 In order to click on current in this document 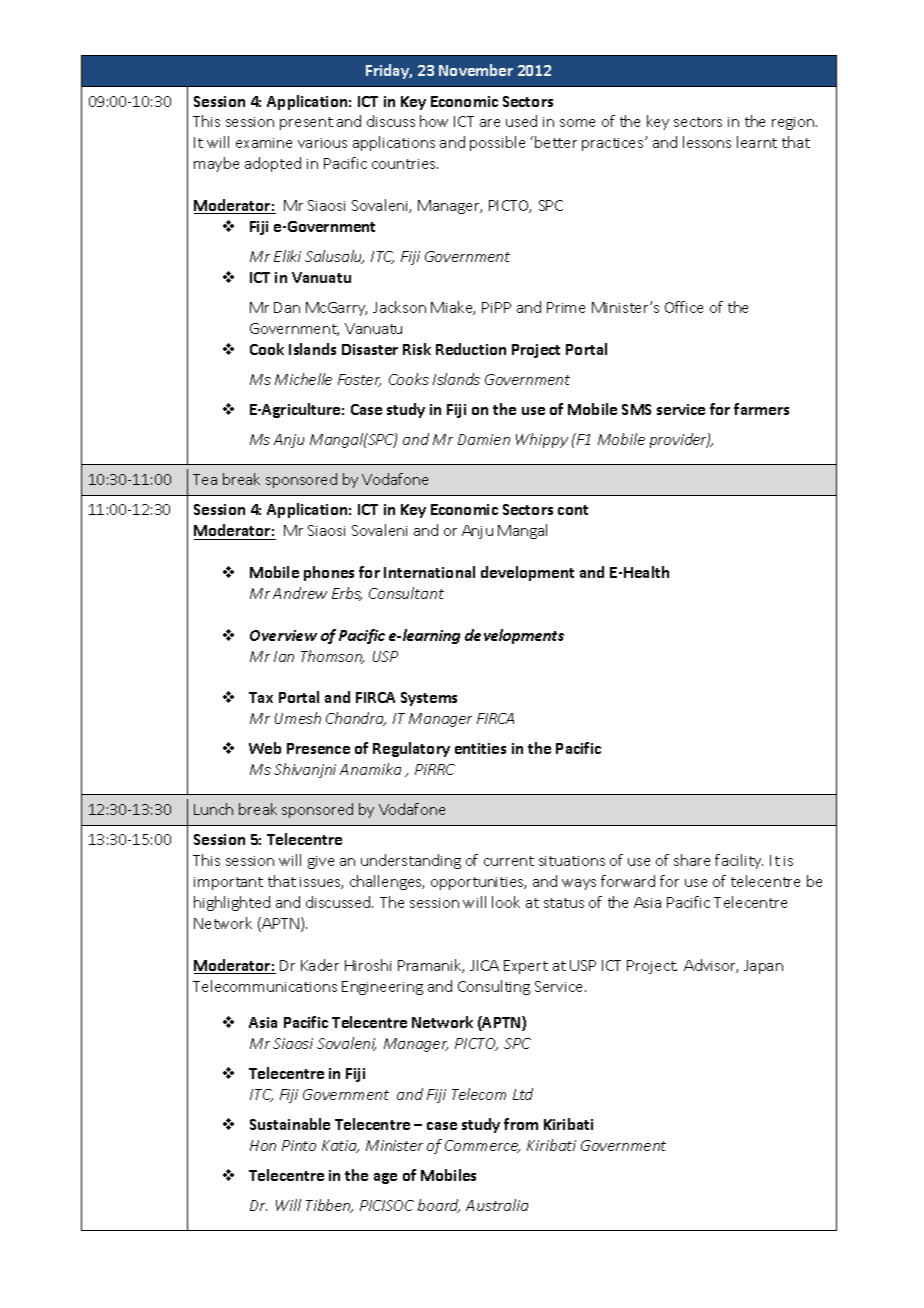, I will do `click(509, 861)`.
